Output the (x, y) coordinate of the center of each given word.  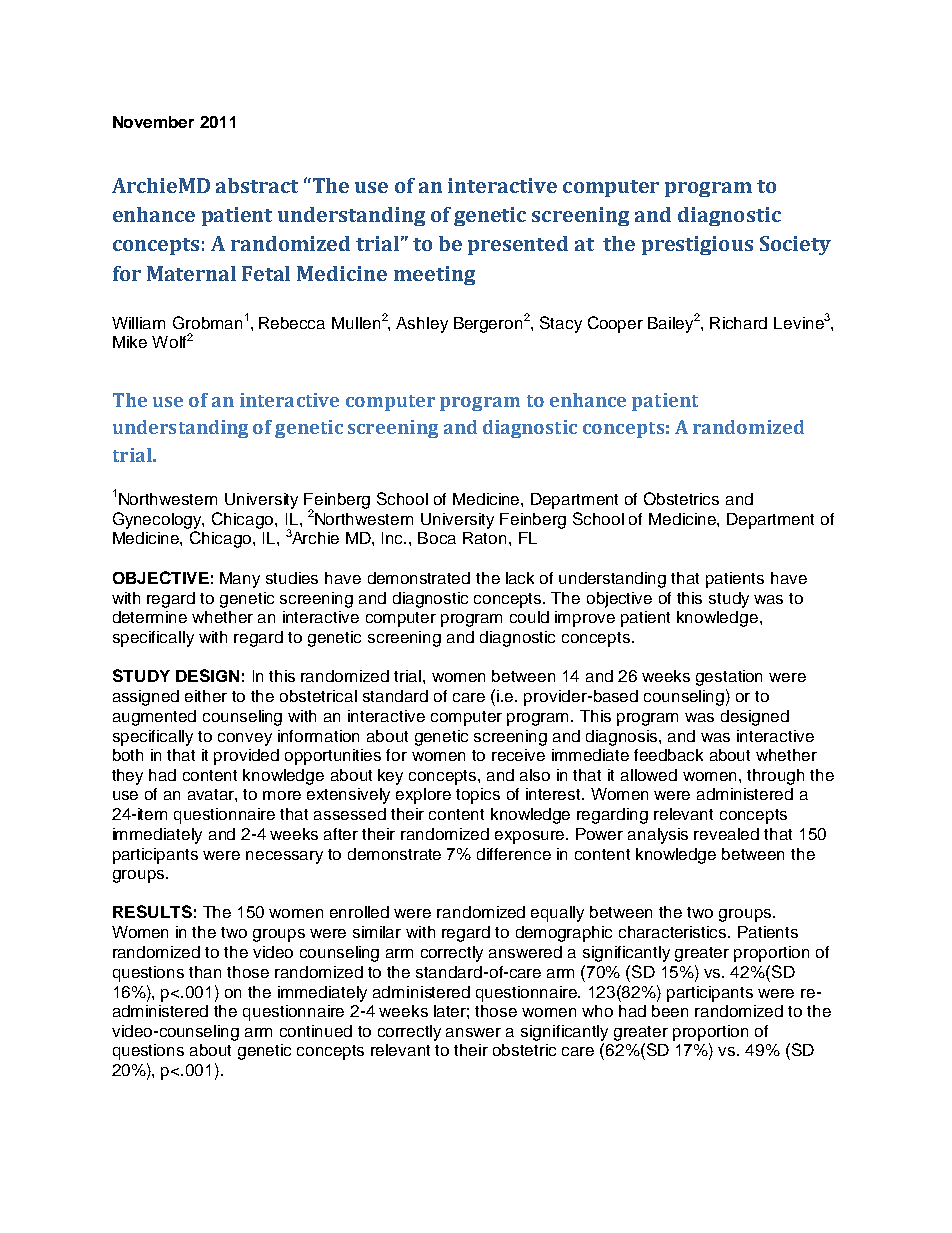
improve (585, 619)
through (775, 777)
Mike (130, 342)
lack (520, 578)
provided (246, 757)
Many (240, 580)
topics (478, 796)
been (670, 1011)
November (153, 122)
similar (377, 932)
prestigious (697, 245)
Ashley (422, 325)
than (205, 972)
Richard (738, 323)
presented (518, 245)
